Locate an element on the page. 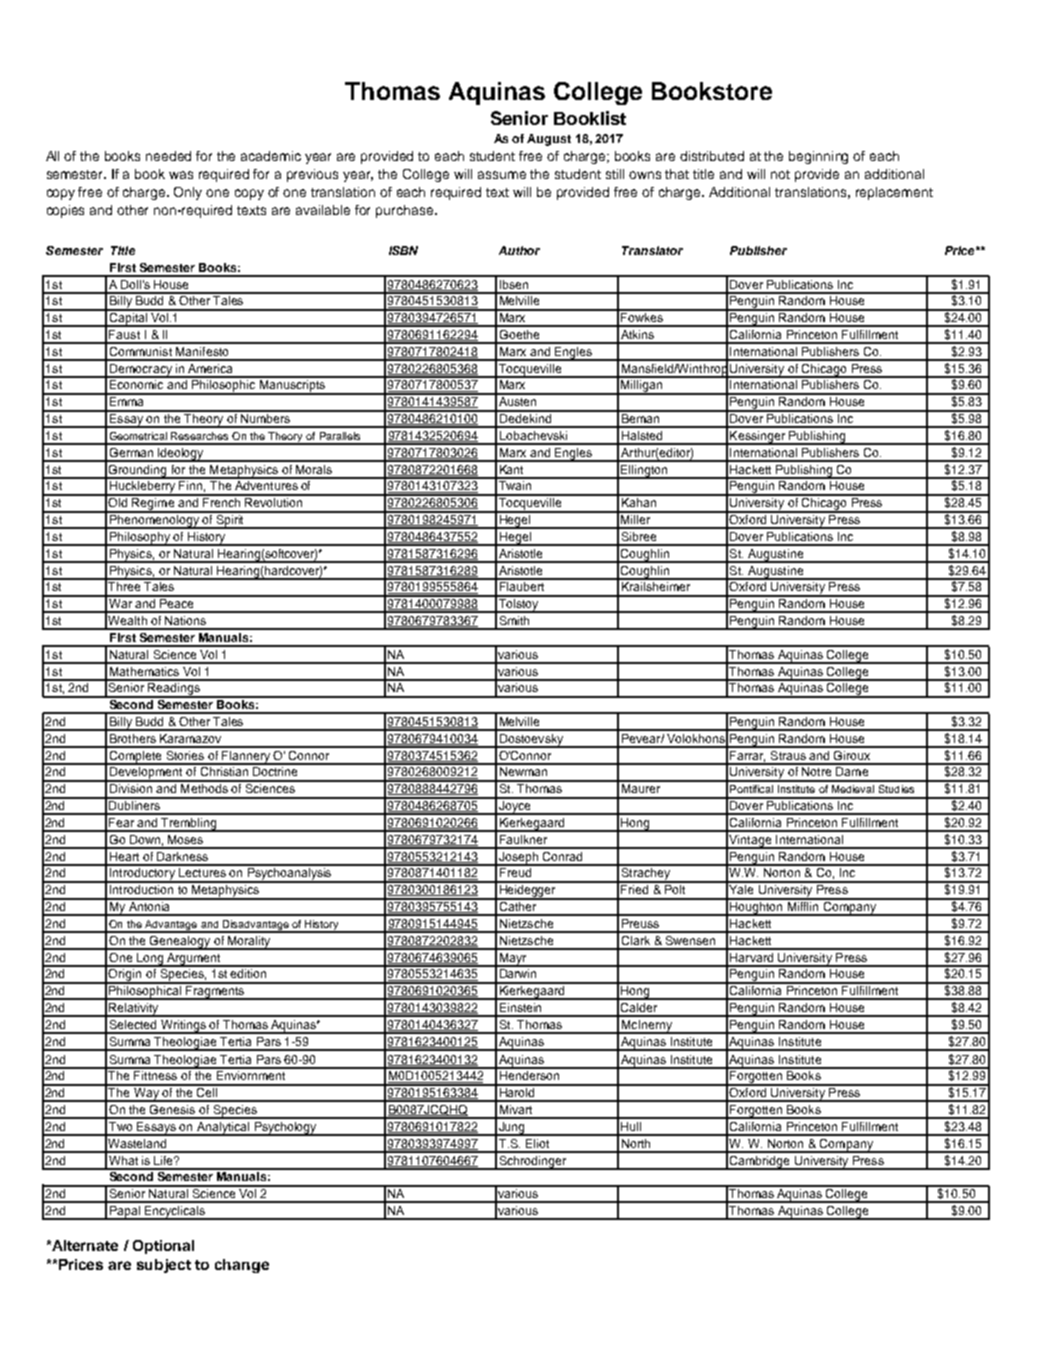  Trembling is located at coordinates (189, 825).
